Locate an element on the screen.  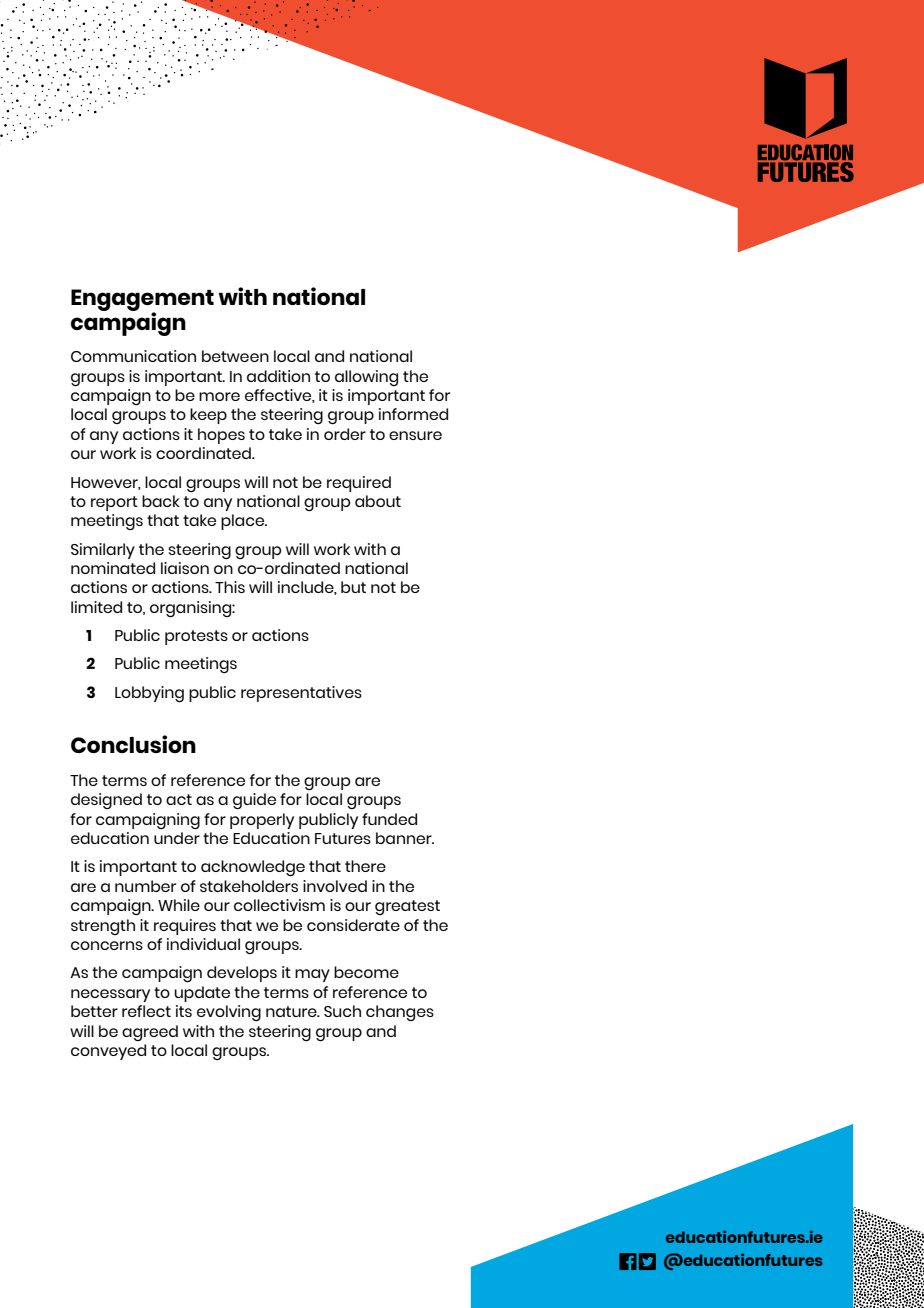
designed is located at coordinates (106, 801).
